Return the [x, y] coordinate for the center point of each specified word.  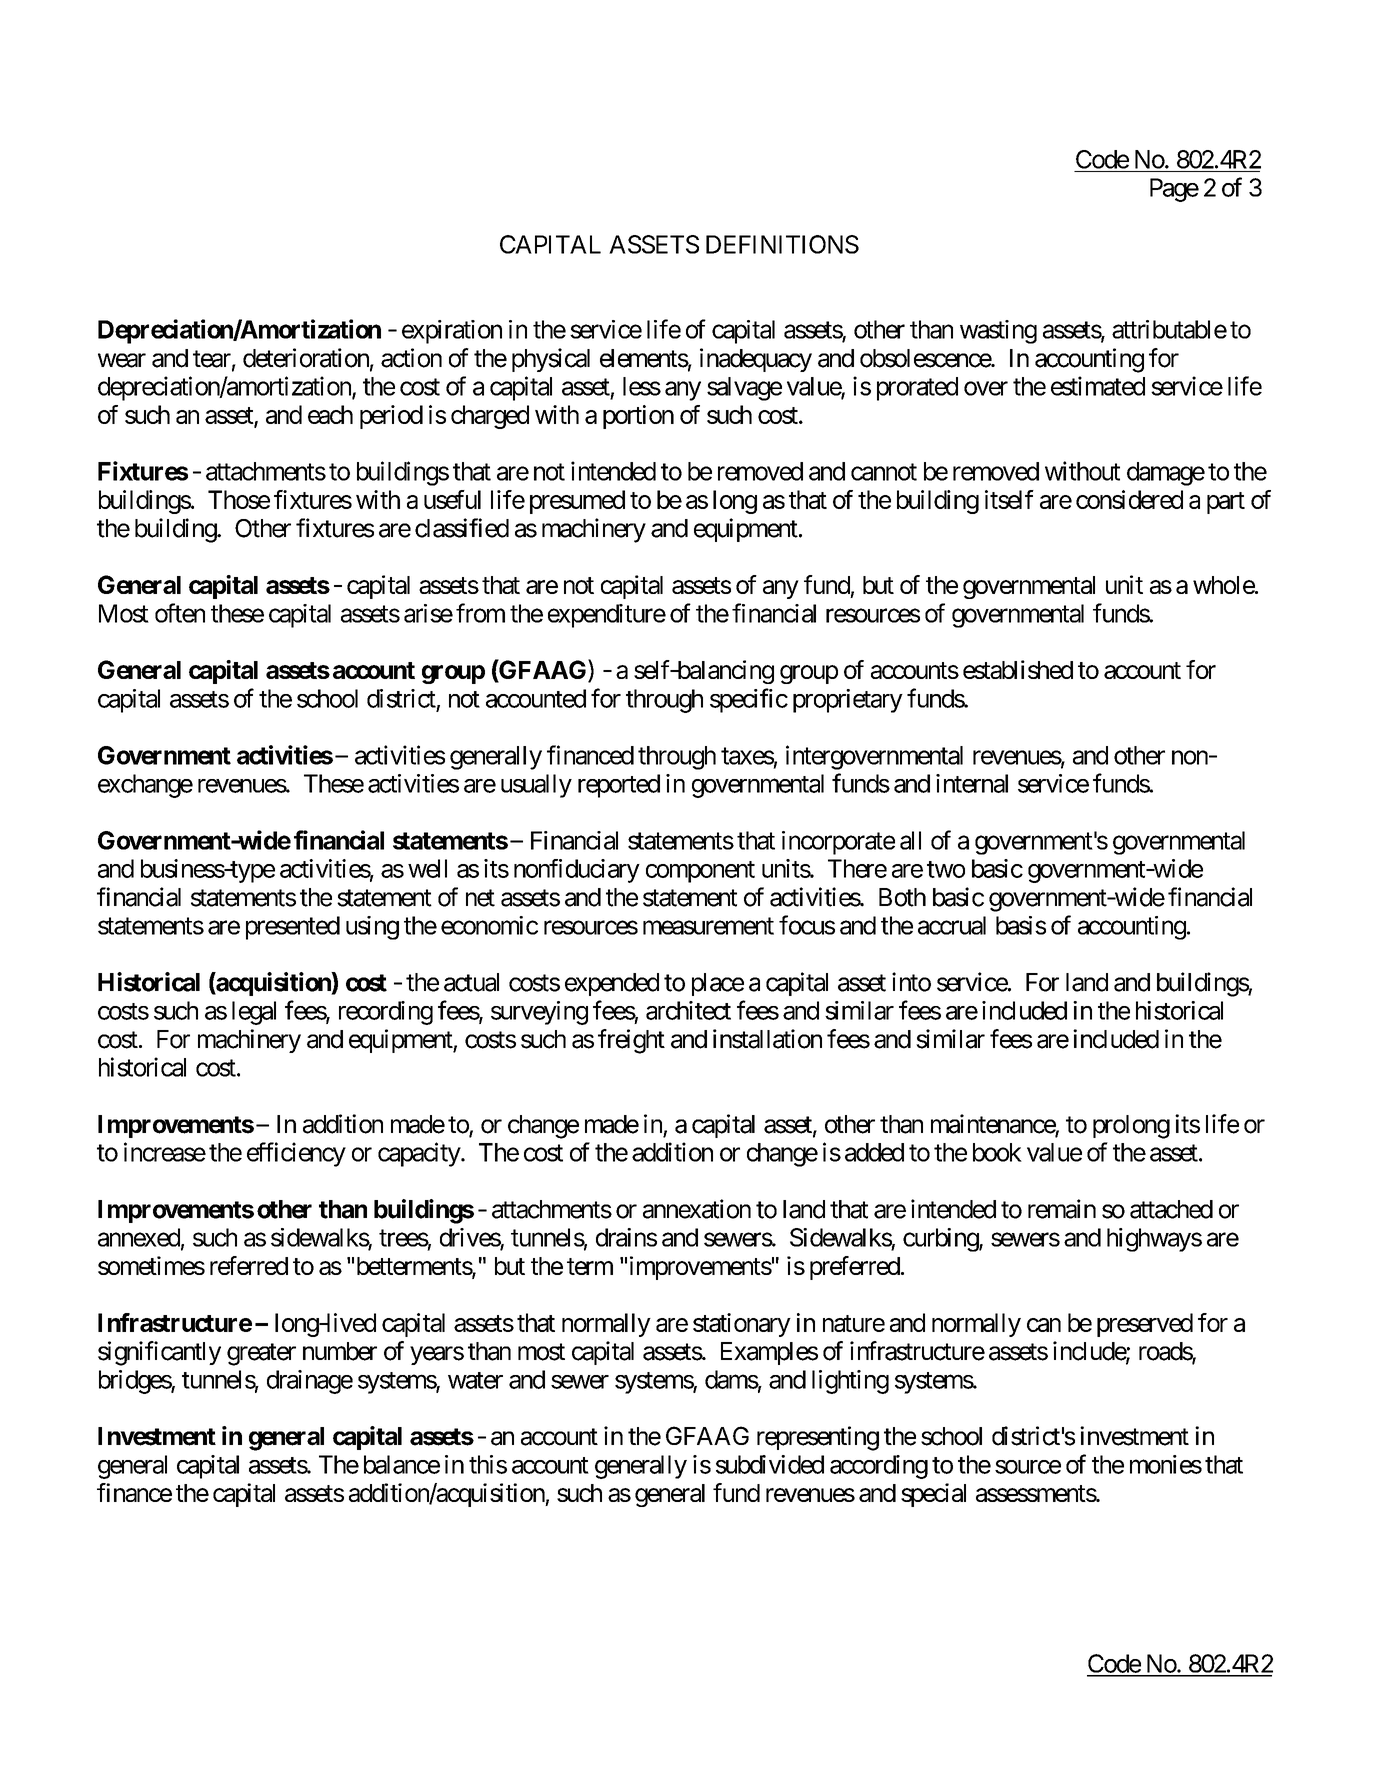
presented [293, 928]
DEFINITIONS [782, 244]
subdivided [770, 1464]
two [946, 869]
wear [122, 360]
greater [261, 1354]
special [933, 1495]
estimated [1098, 386]
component [700, 872]
